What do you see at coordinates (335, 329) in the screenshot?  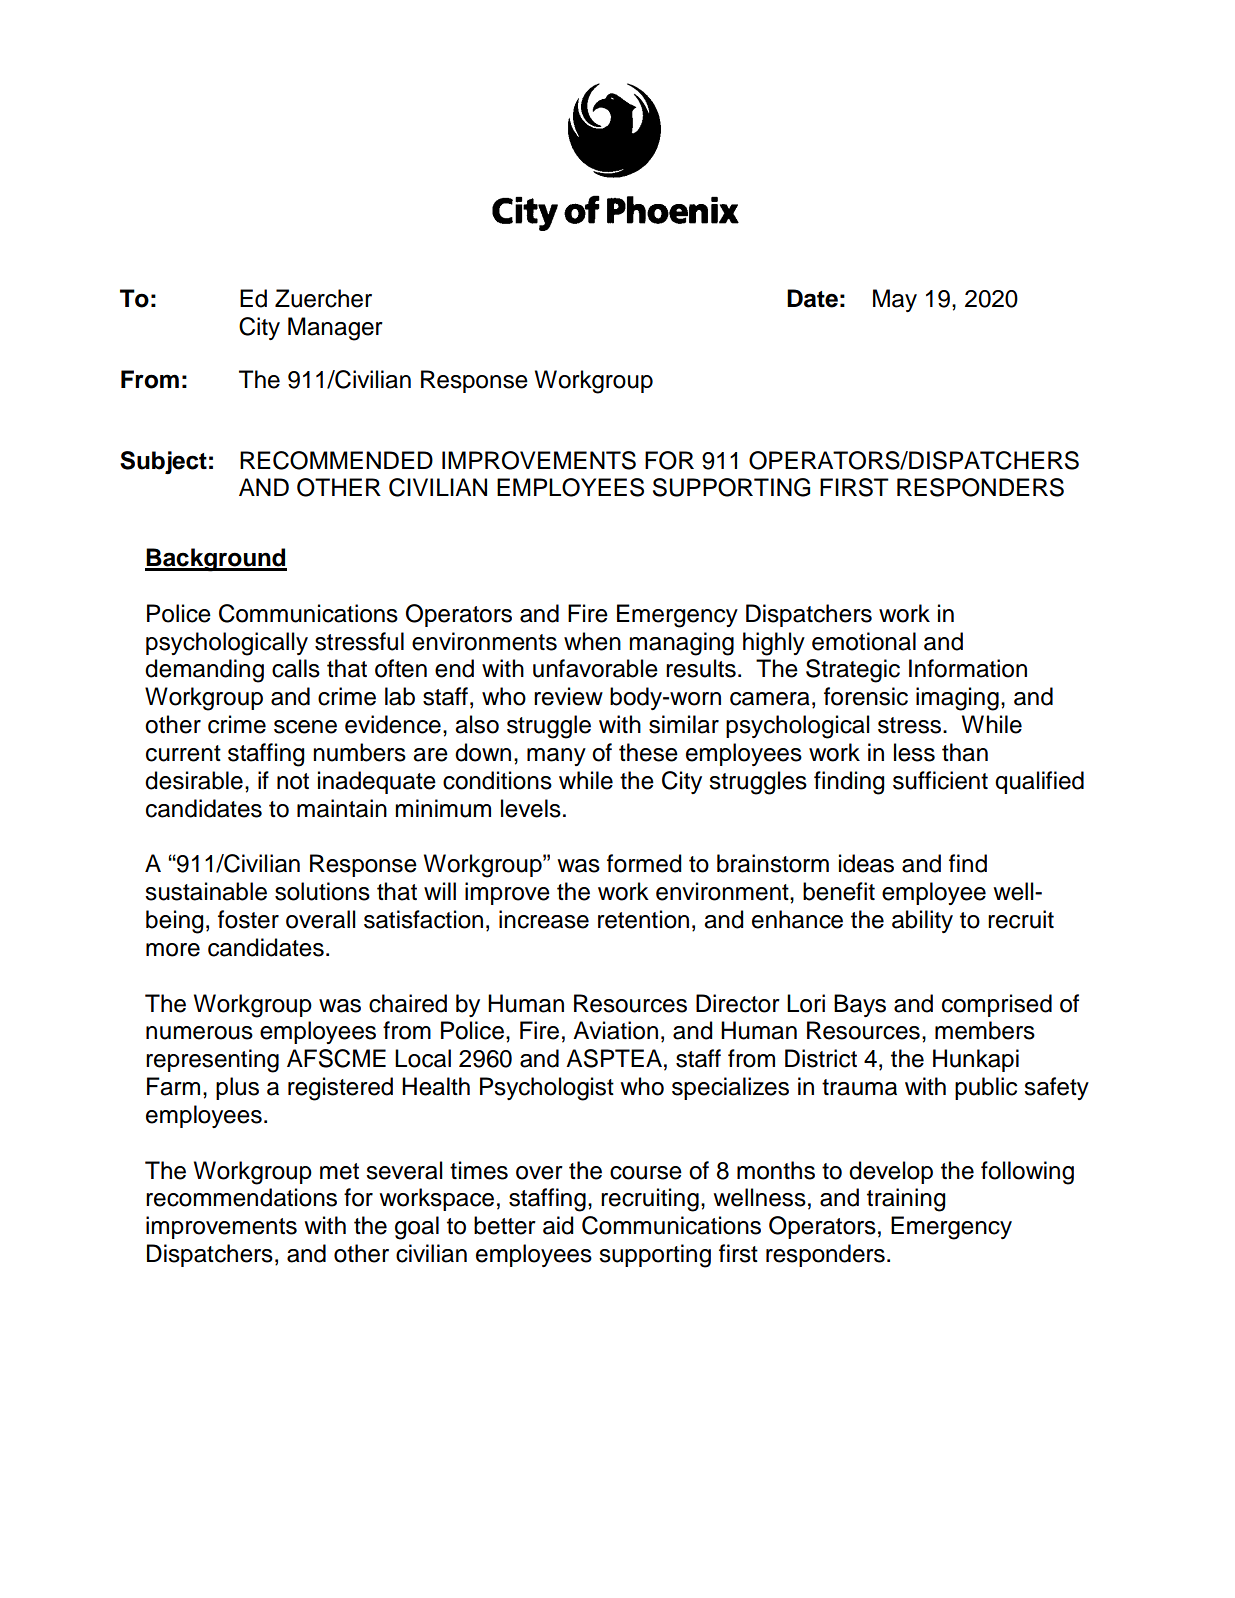 I see `Manager` at bounding box center [335, 329].
